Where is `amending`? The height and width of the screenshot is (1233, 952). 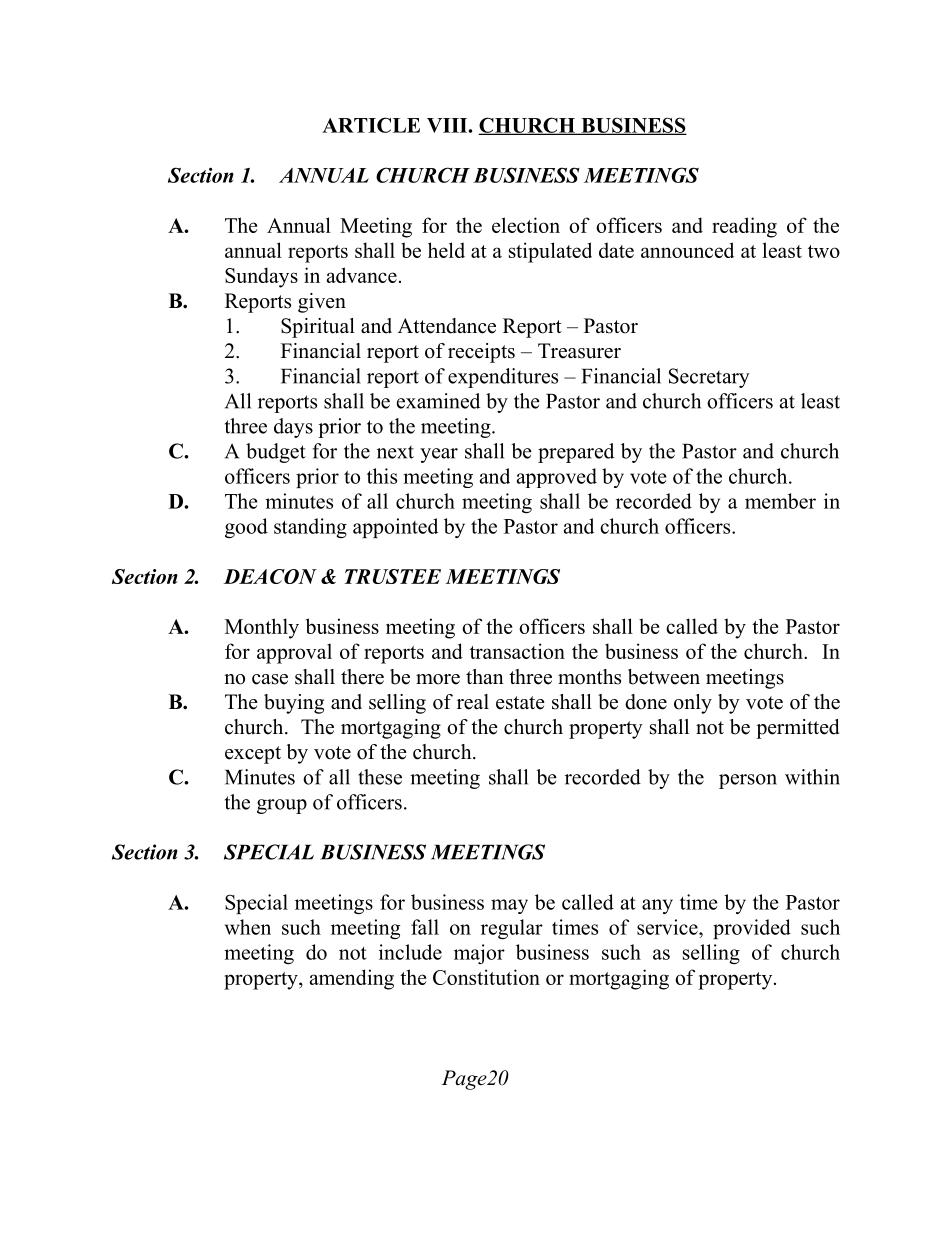 amending is located at coordinates (352, 979).
